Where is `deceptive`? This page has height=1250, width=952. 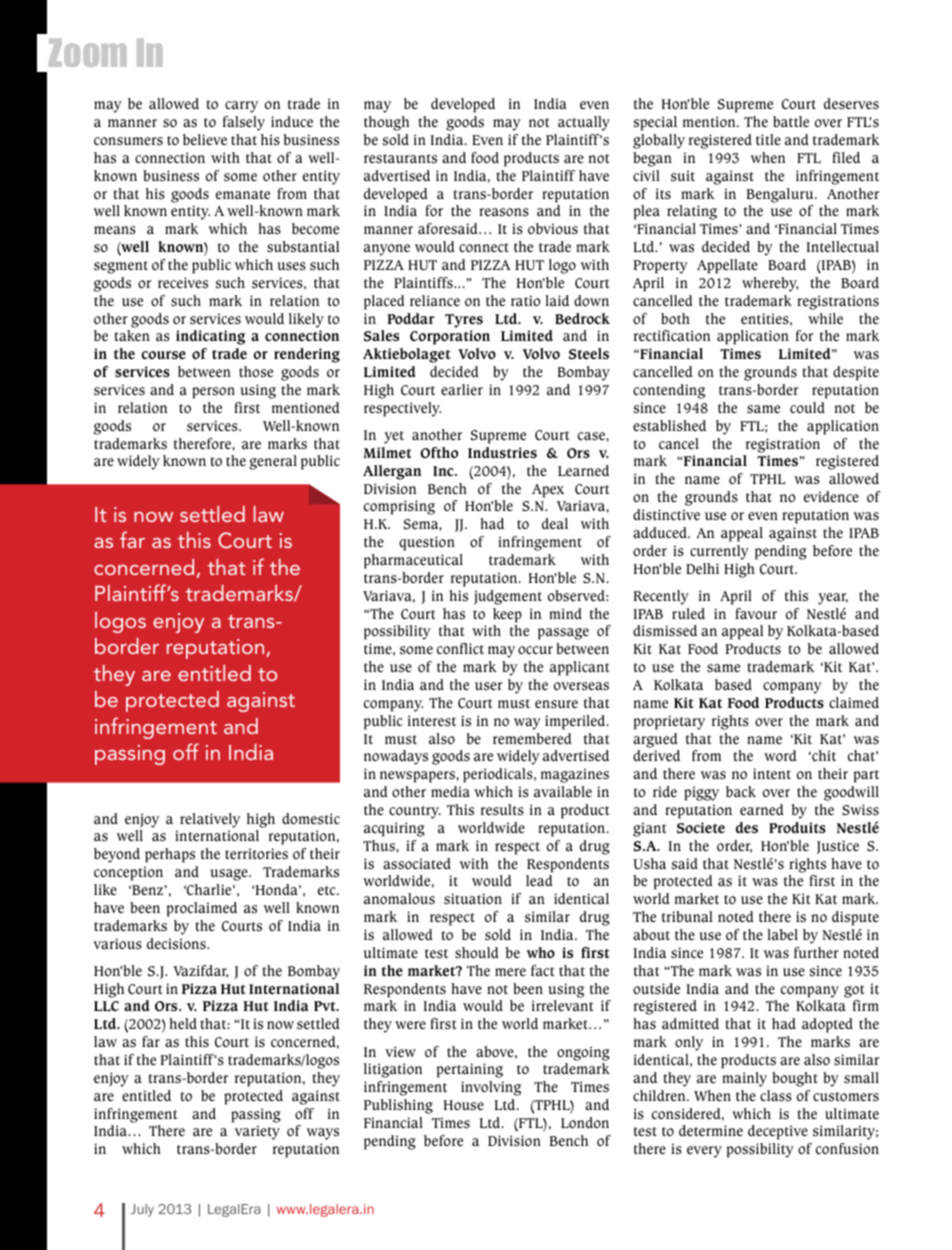 deceptive is located at coordinates (778, 1132).
